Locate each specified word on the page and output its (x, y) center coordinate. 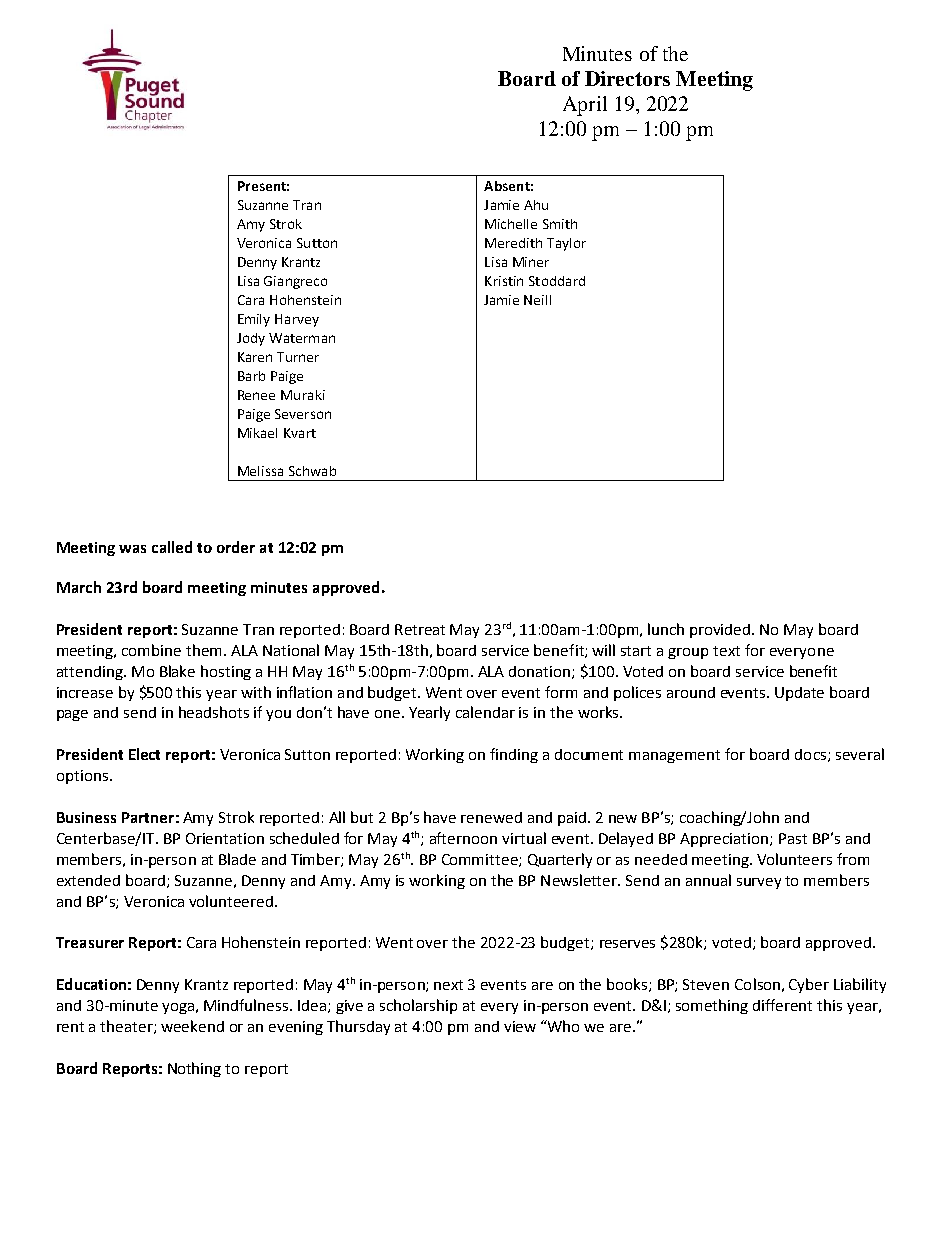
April (585, 106)
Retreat (420, 629)
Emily (254, 320)
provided (721, 631)
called (172, 547)
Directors (627, 78)
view (520, 1026)
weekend (192, 1026)
